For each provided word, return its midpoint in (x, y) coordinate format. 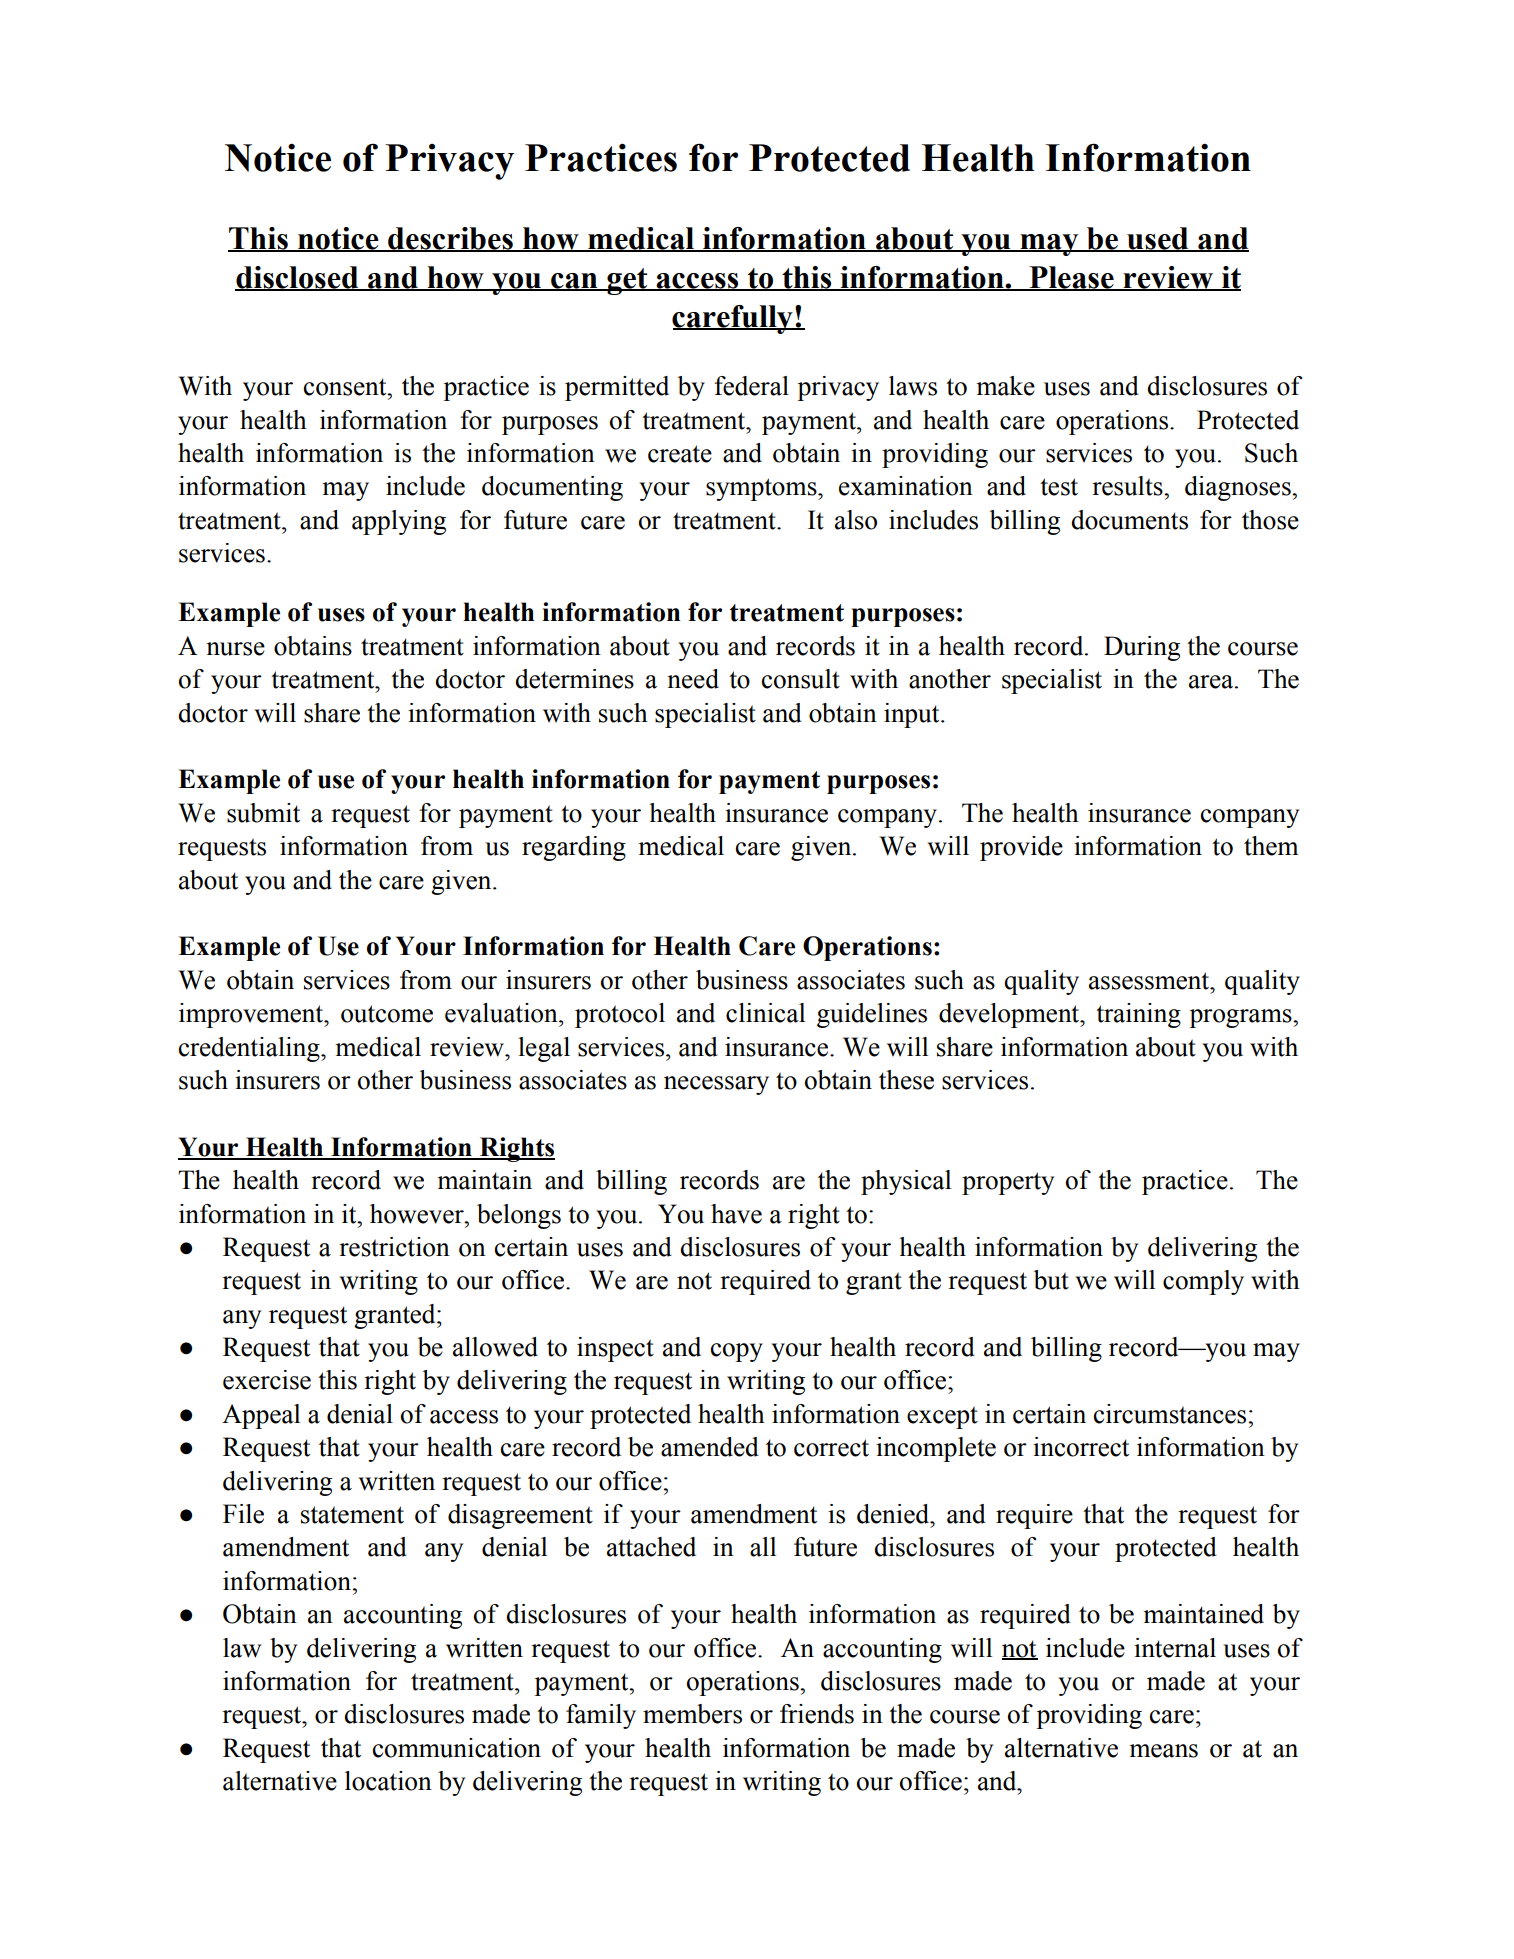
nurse (235, 649)
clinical (765, 1013)
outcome (387, 1014)
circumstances (1170, 1414)
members (692, 1714)
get (627, 281)
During (1142, 648)
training (1138, 1015)
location (388, 1781)
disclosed (298, 278)
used (1158, 239)
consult (801, 679)
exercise (267, 1380)
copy (737, 1352)
